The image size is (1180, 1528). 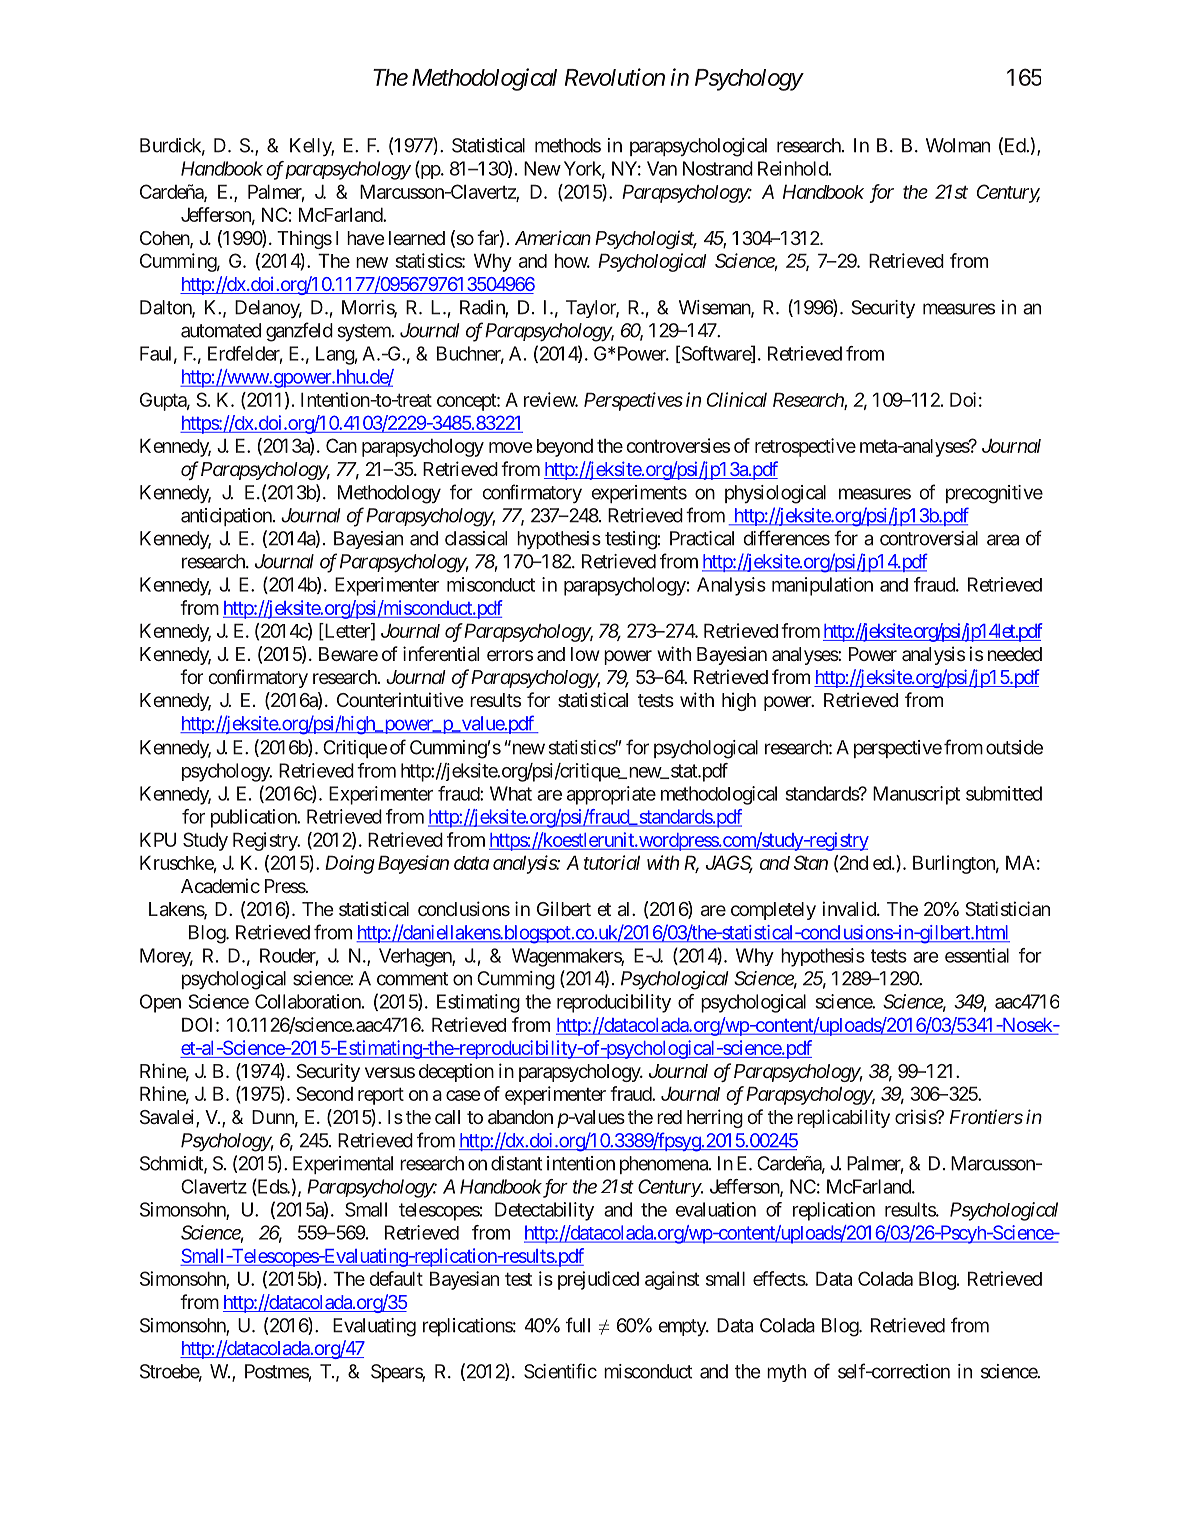 I want to click on low, so click(x=585, y=654).
